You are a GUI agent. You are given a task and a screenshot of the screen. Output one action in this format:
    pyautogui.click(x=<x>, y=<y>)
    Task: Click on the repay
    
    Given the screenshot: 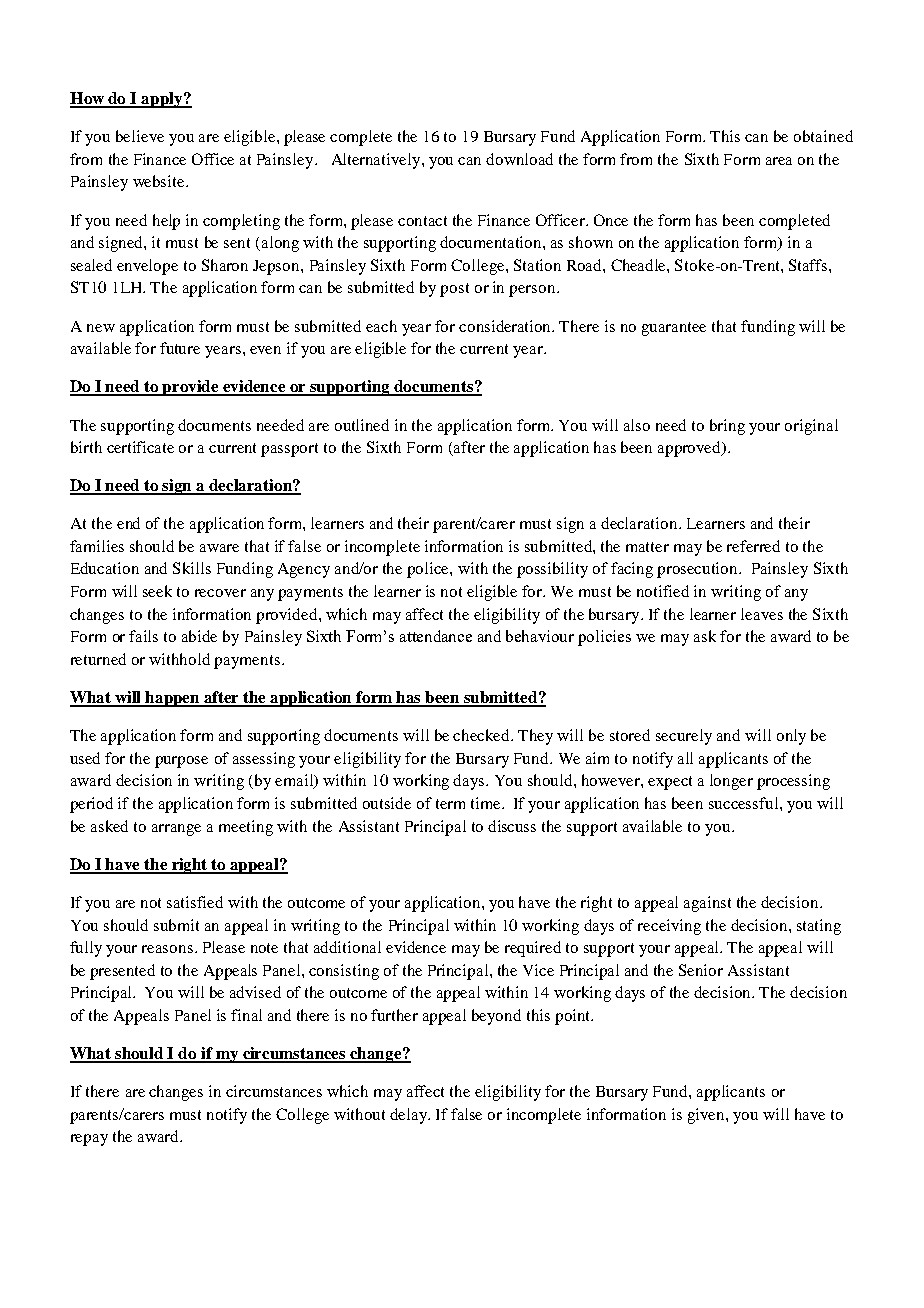 What is the action you would take?
    pyautogui.click(x=89, y=1140)
